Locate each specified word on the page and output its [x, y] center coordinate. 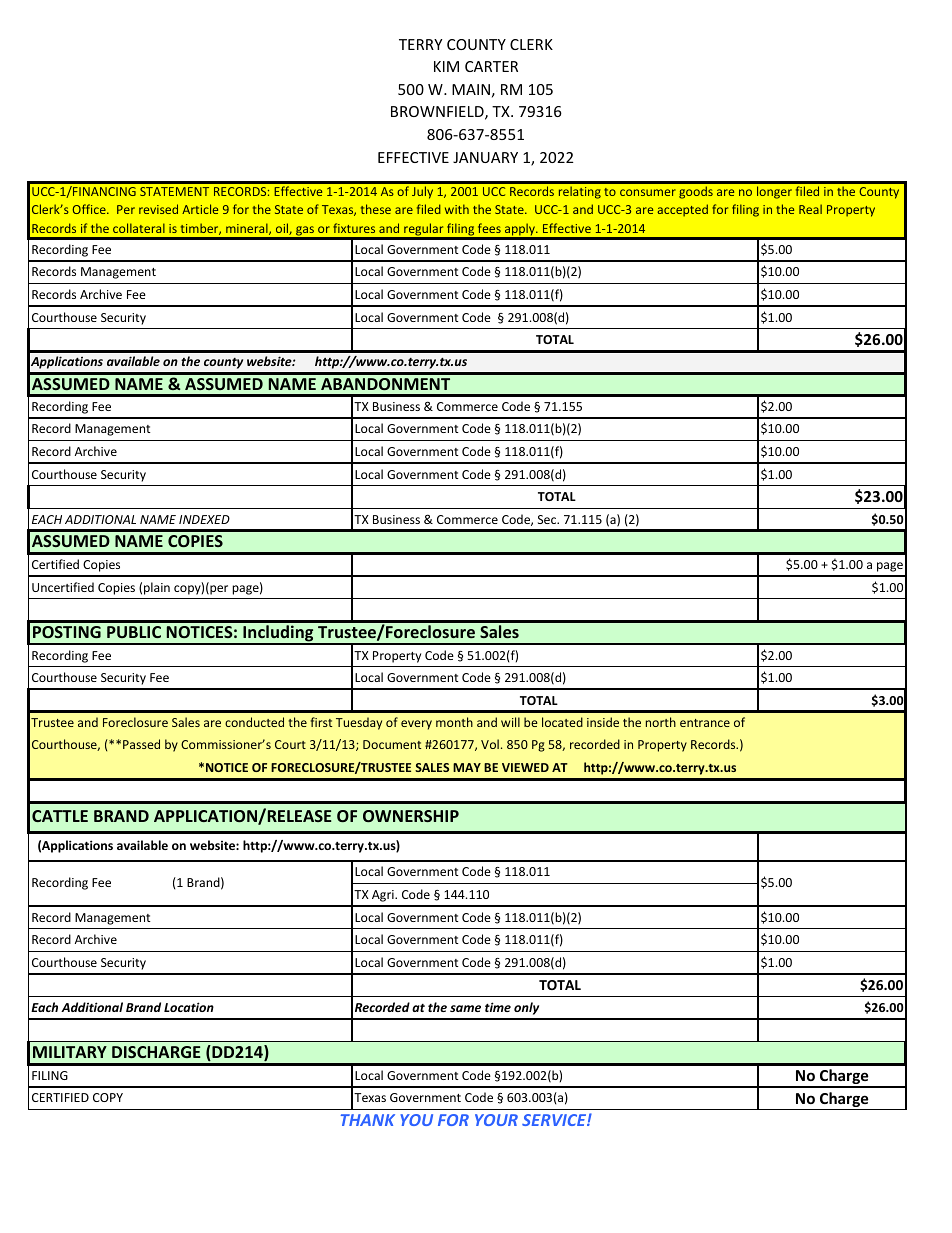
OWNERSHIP [411, 816]
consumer [648, 192]
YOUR [496, 1120]
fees [489, 228]
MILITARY [70, 1052]
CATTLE [60, 816]
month [454, 722]
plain [157, 588]
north [661, 722]
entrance [705, 723]
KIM [446, 66]
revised [158, 209]
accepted [682, 210]
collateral [139, 228]
